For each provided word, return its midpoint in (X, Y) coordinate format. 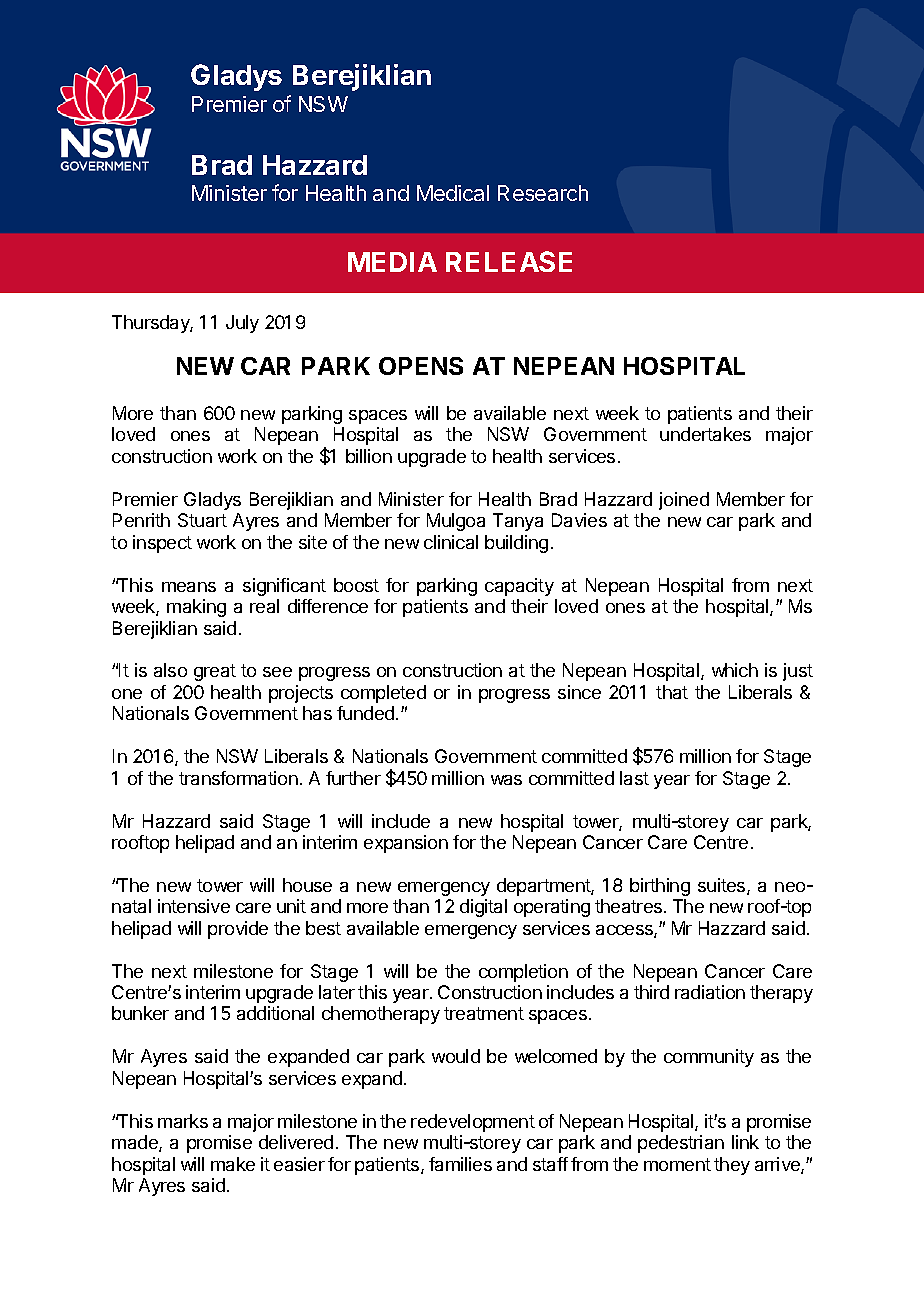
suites (723, 886)
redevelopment (473, 1123)
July (242, 324)
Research (543, 193)
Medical (453, 193)
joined (684, 501)
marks (183, 1121)
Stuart (202, 520)
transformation (238, 778)
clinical (451, 542)
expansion (406, 844)
